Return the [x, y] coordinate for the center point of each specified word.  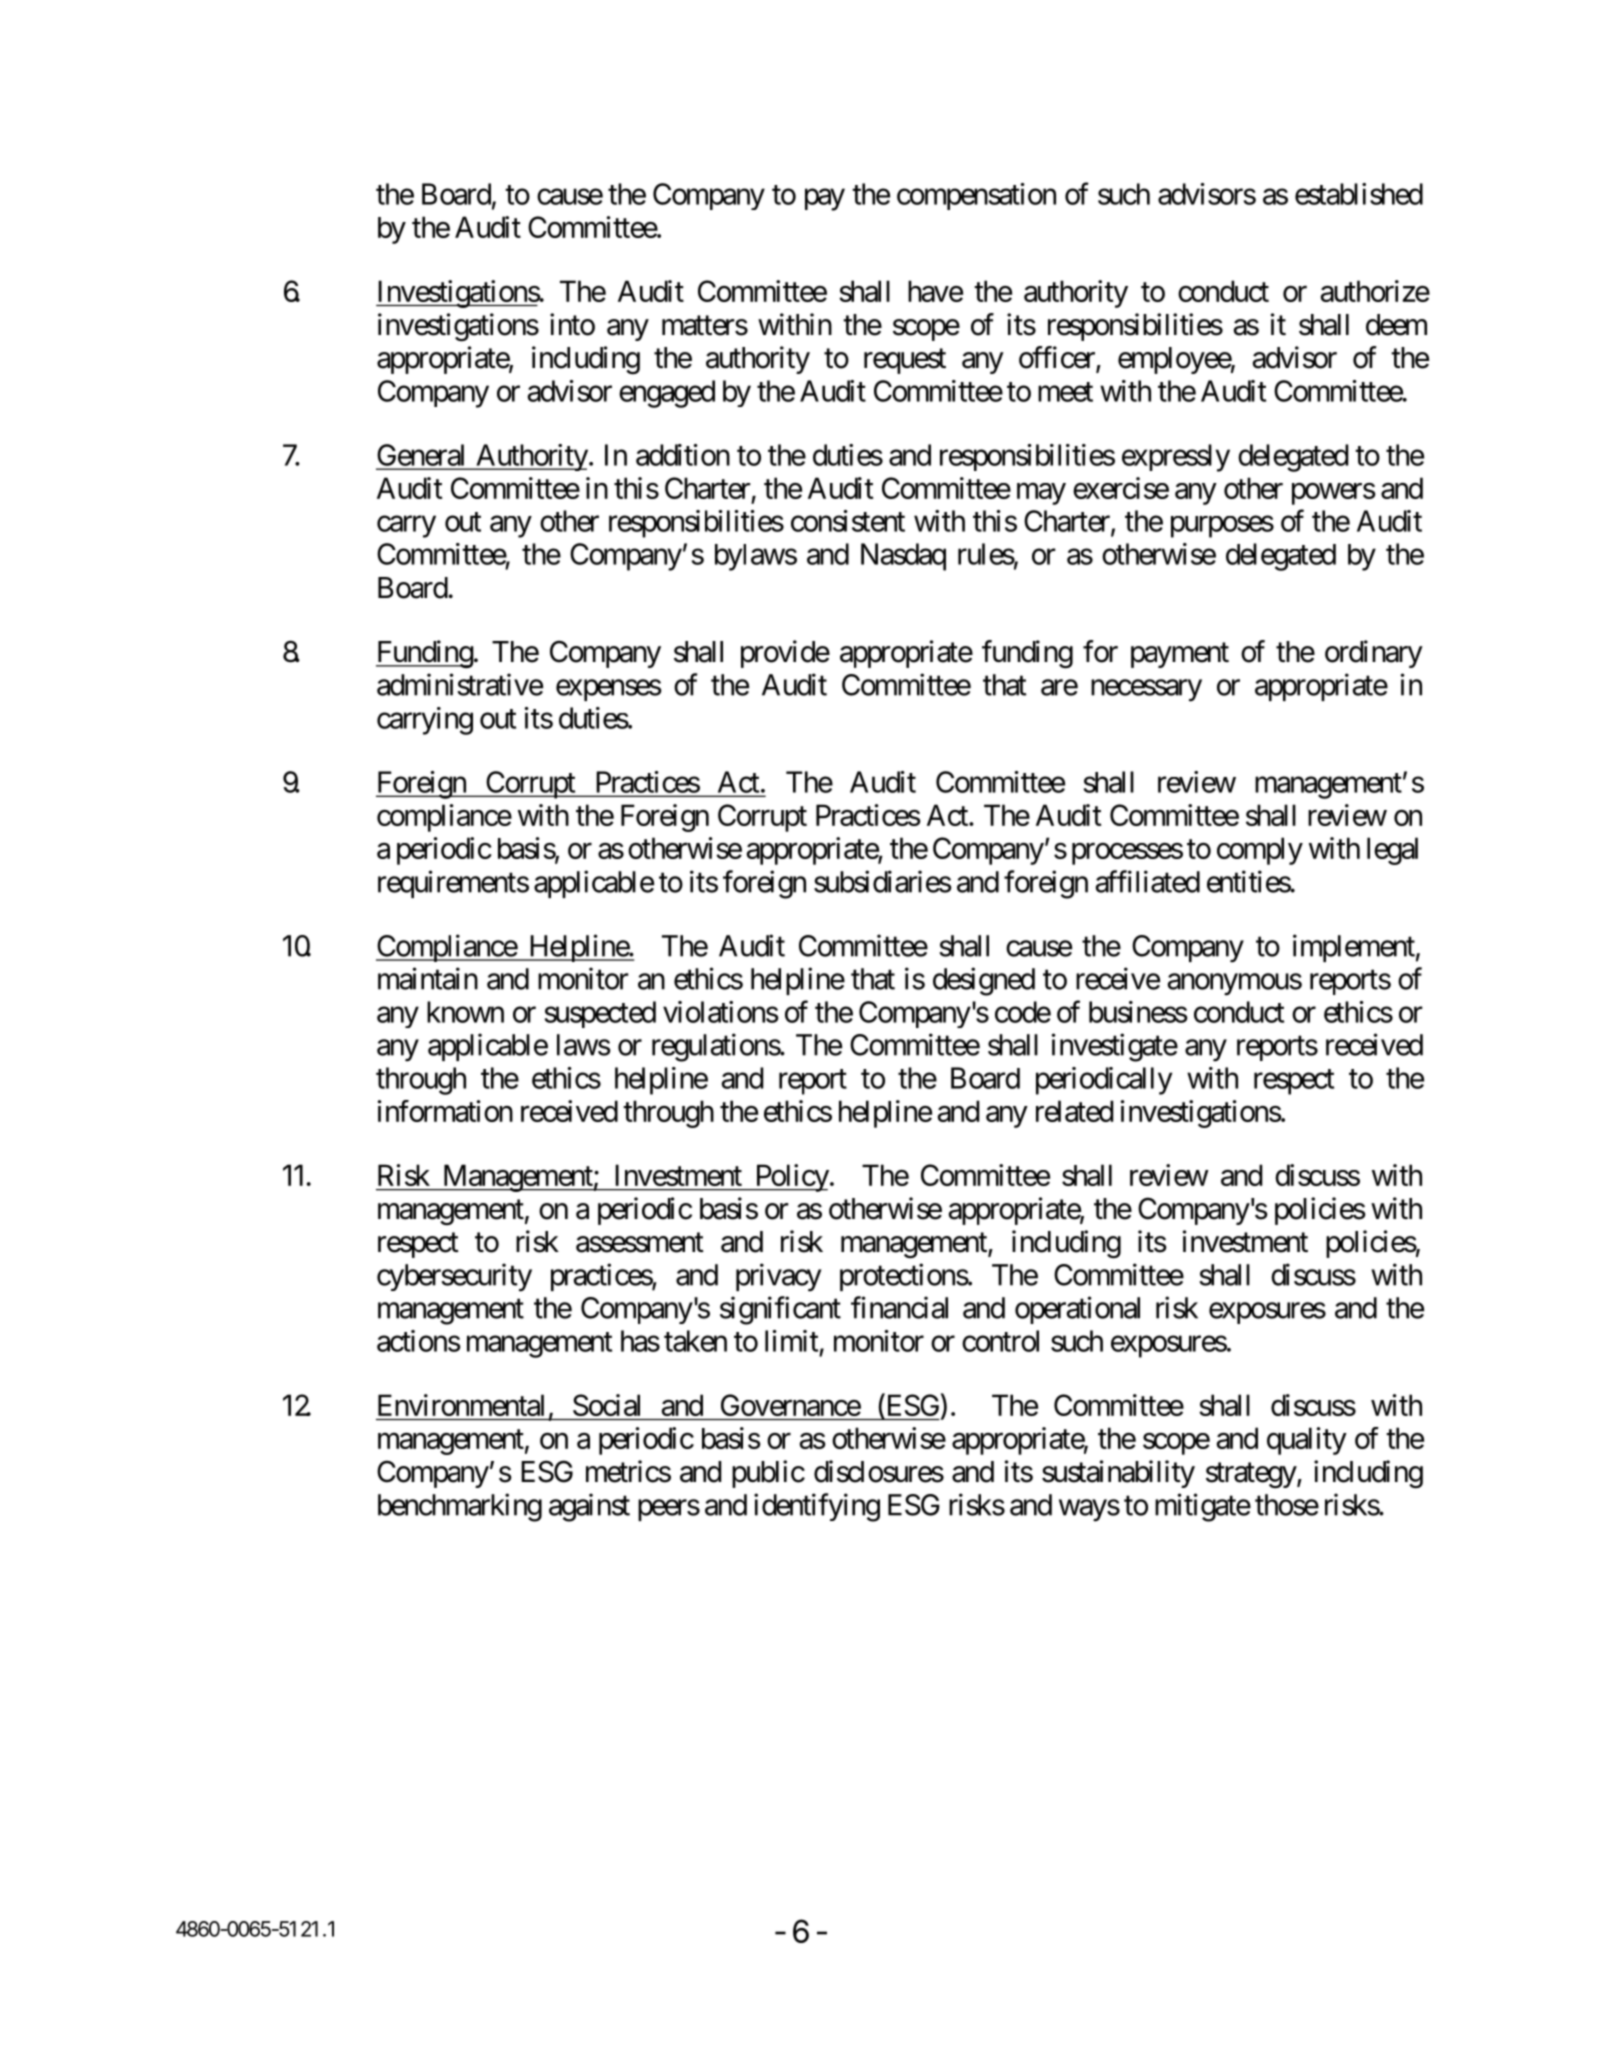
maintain [428, 978]
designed [984, 981]
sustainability [1118, 1474]
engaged [667, 394]
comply [1260, 851]
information [445, 1111]
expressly [1176, 458]
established [1359, 194]
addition [683, 455]
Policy [790, 1178]
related [1074, 1111]
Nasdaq [903, 557]
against [589, 1507]
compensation [976, 196]
